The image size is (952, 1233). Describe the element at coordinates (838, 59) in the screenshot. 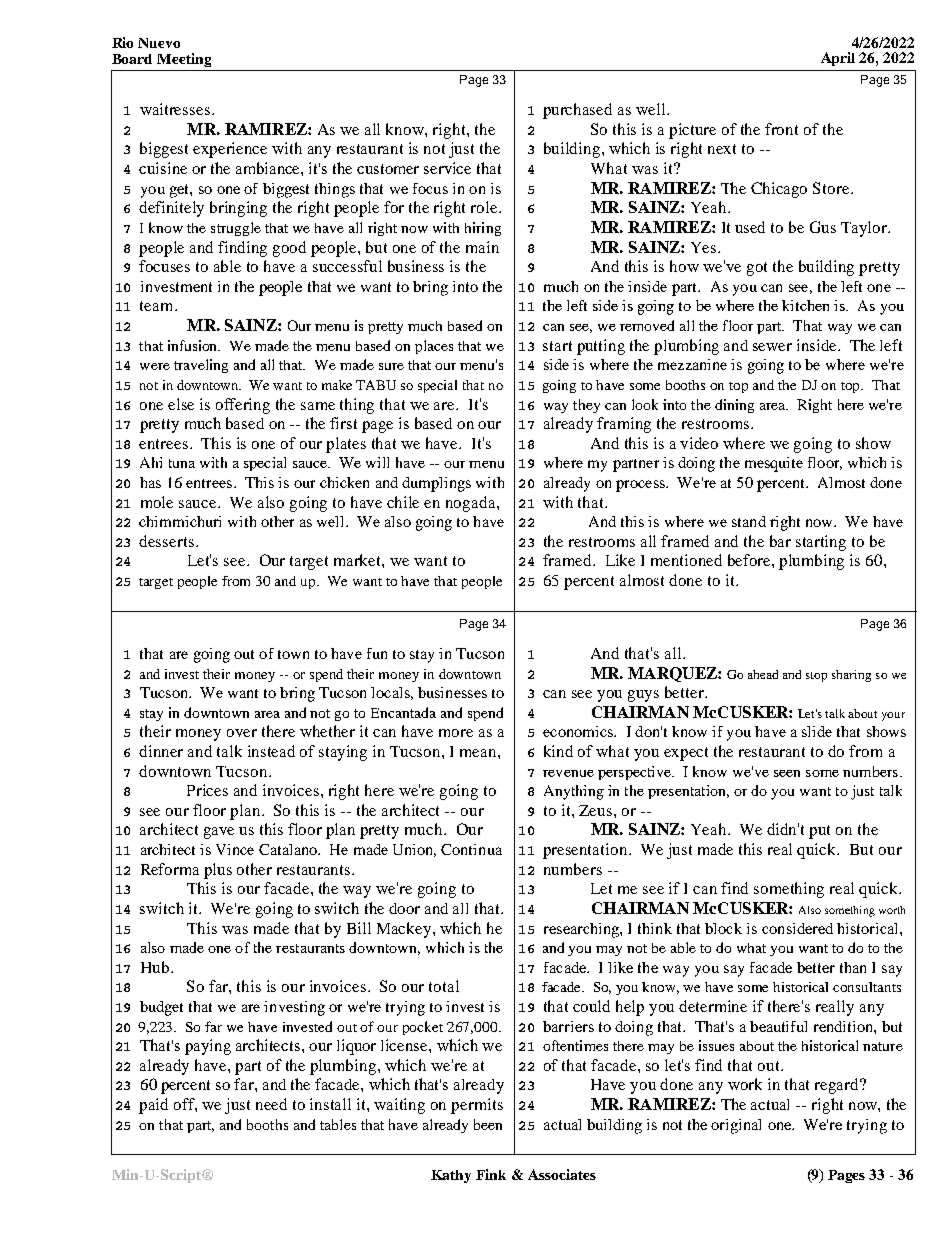

I see `April` at that location.
